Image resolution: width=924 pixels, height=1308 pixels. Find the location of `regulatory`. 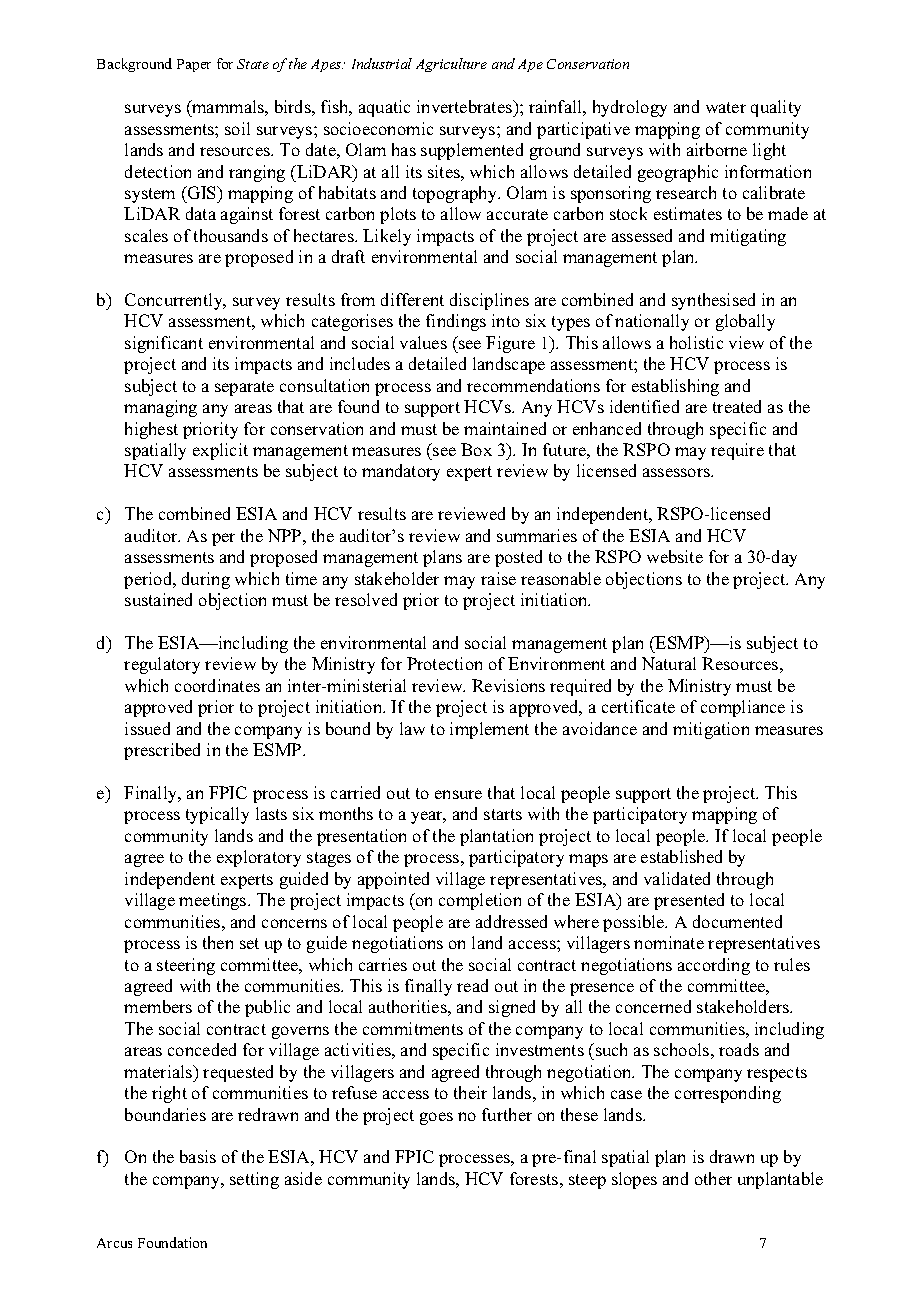

regulatory is located at coordinates (162, 665).
